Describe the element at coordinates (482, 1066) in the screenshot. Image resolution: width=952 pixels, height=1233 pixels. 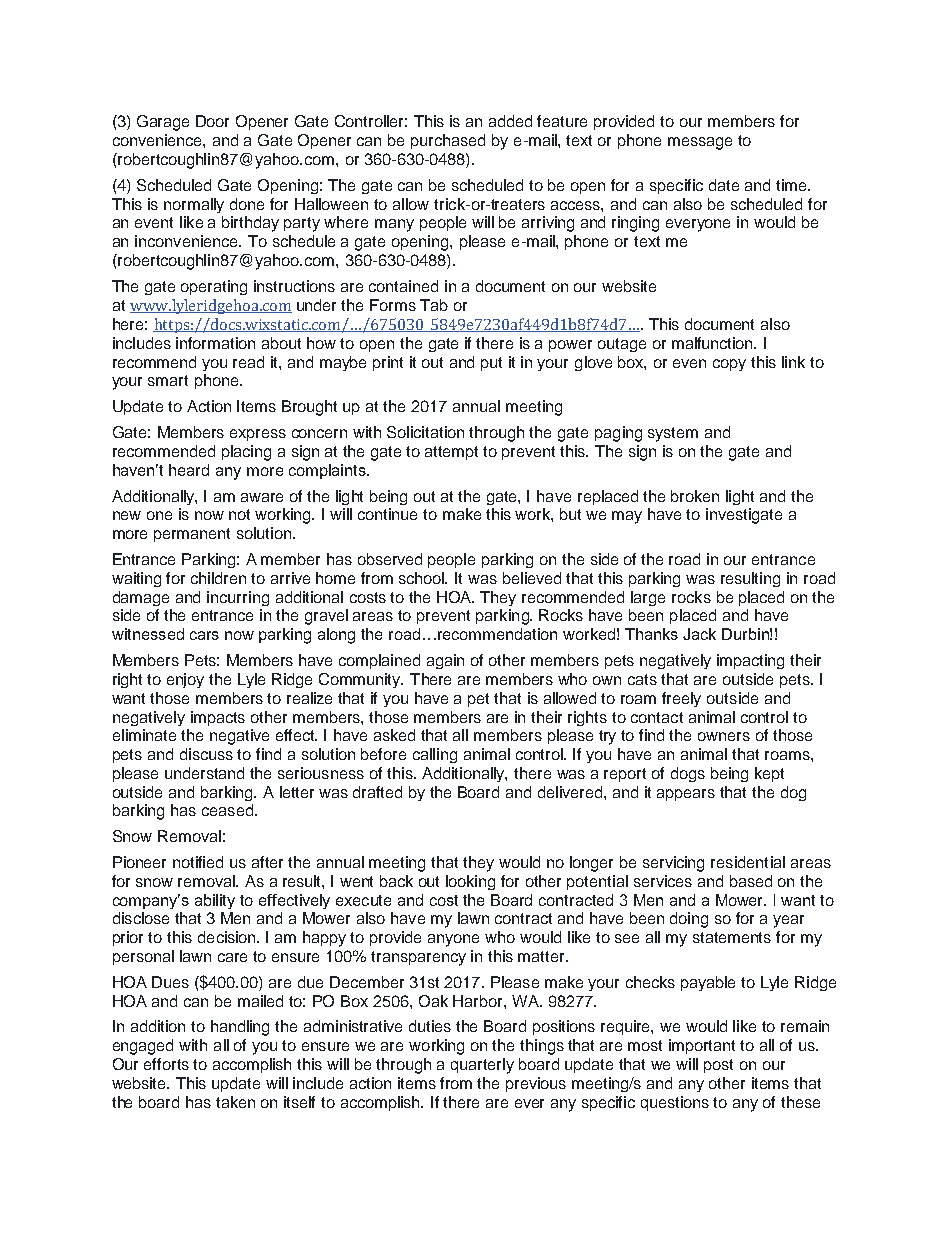
I see `quarterly` at that location.
